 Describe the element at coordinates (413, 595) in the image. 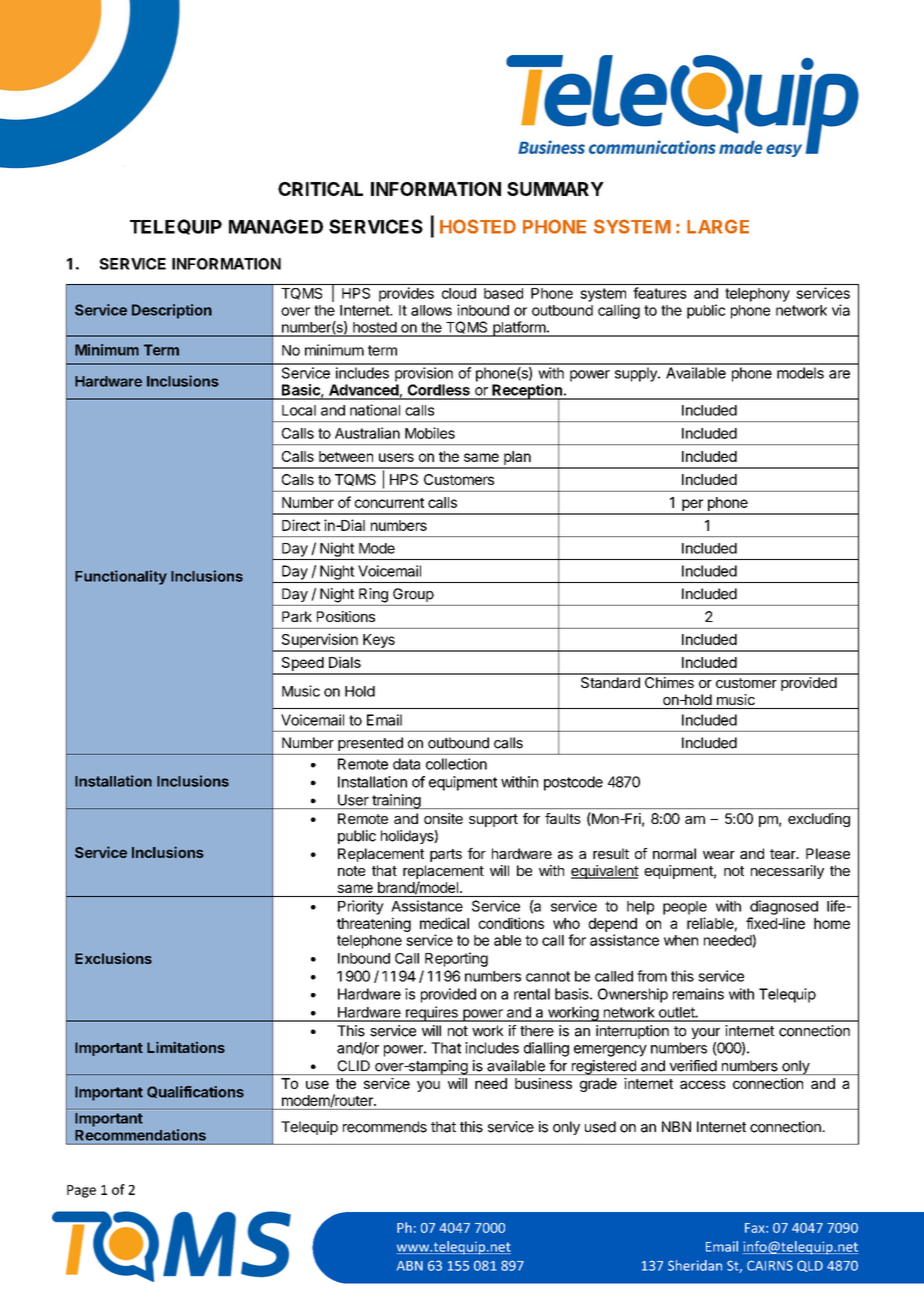

I see `Group` at that location.
